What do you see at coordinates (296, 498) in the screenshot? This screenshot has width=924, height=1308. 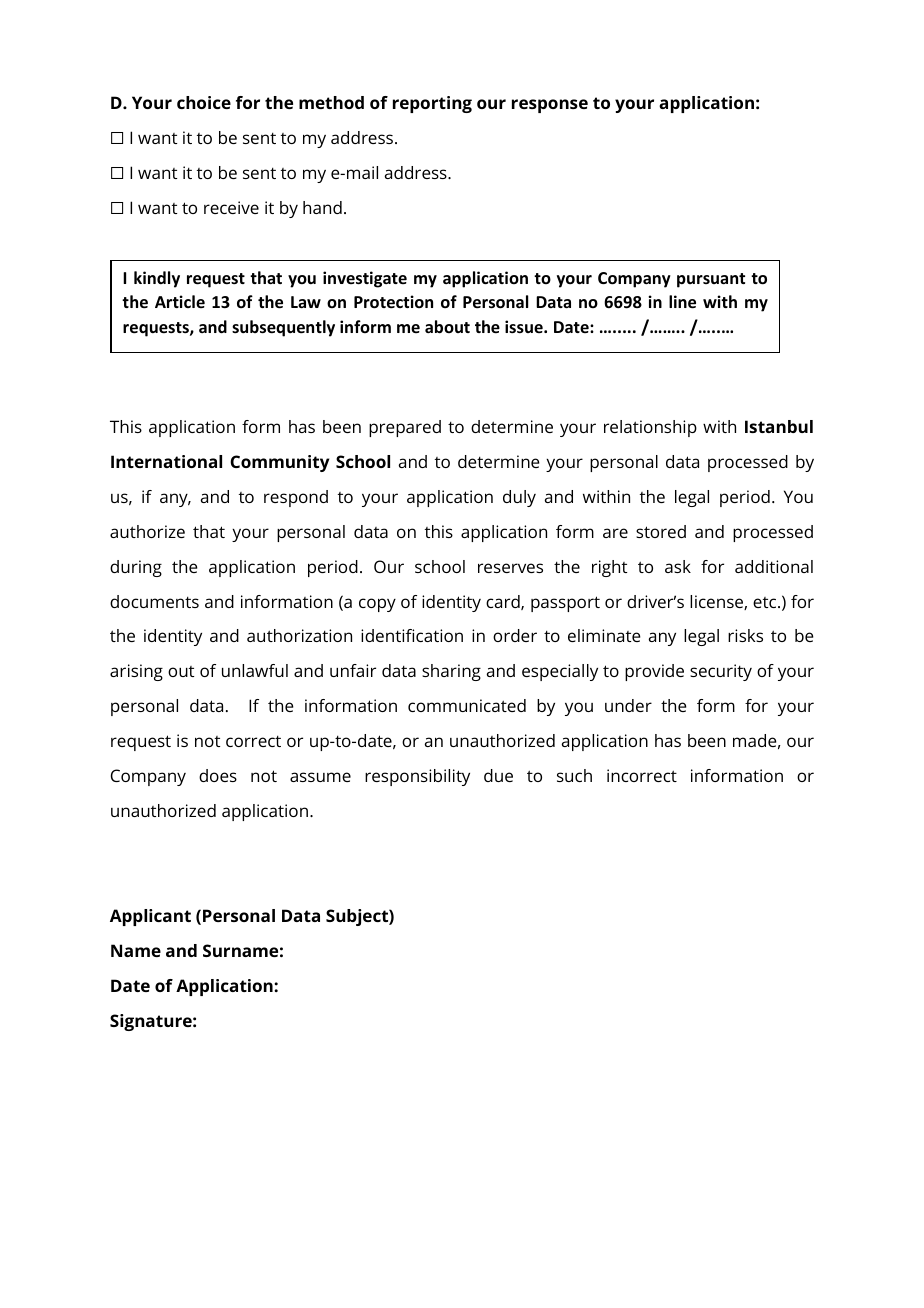 I see `respond` at bounding box center [296, 498].
